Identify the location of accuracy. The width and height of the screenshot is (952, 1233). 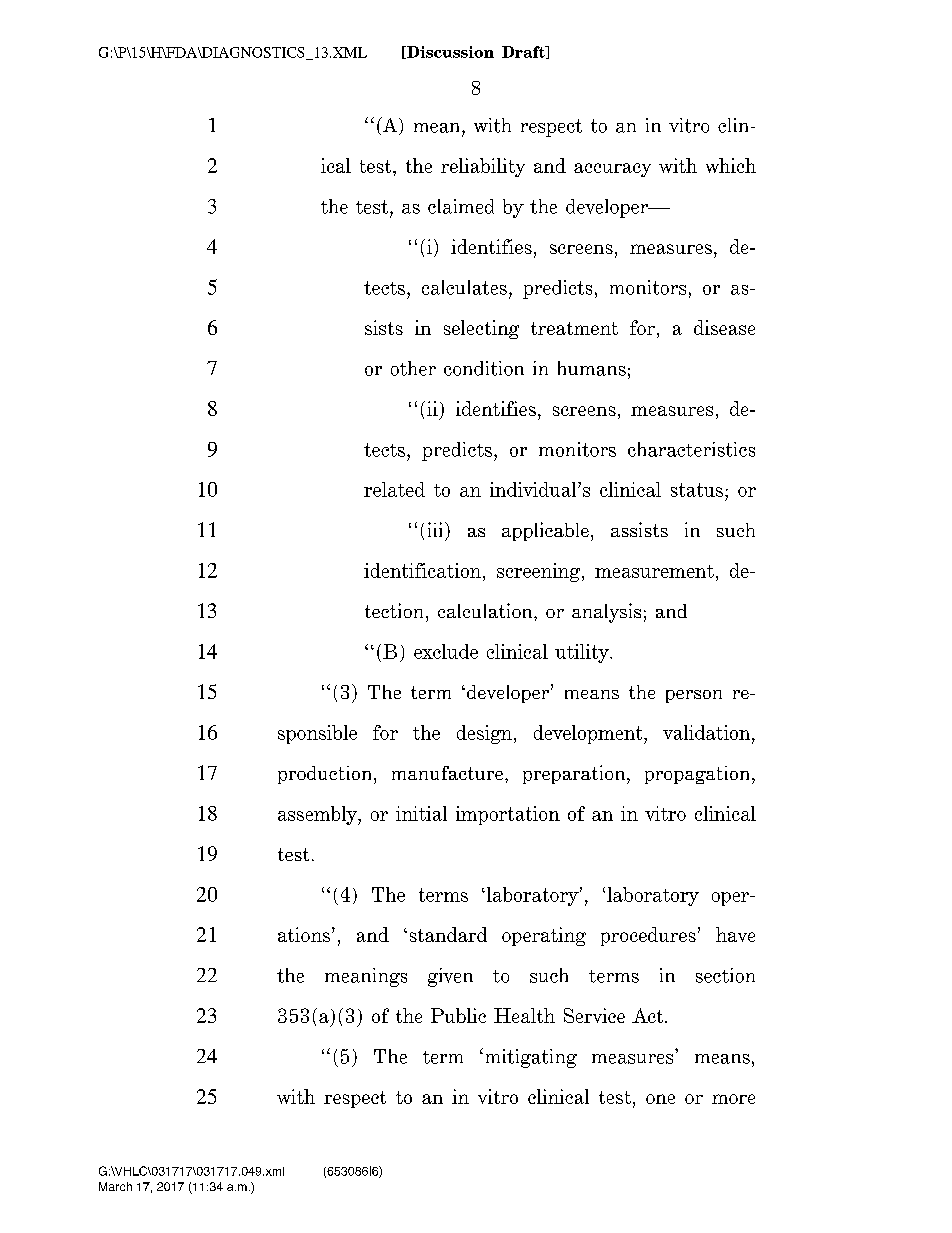
(612, 170).
